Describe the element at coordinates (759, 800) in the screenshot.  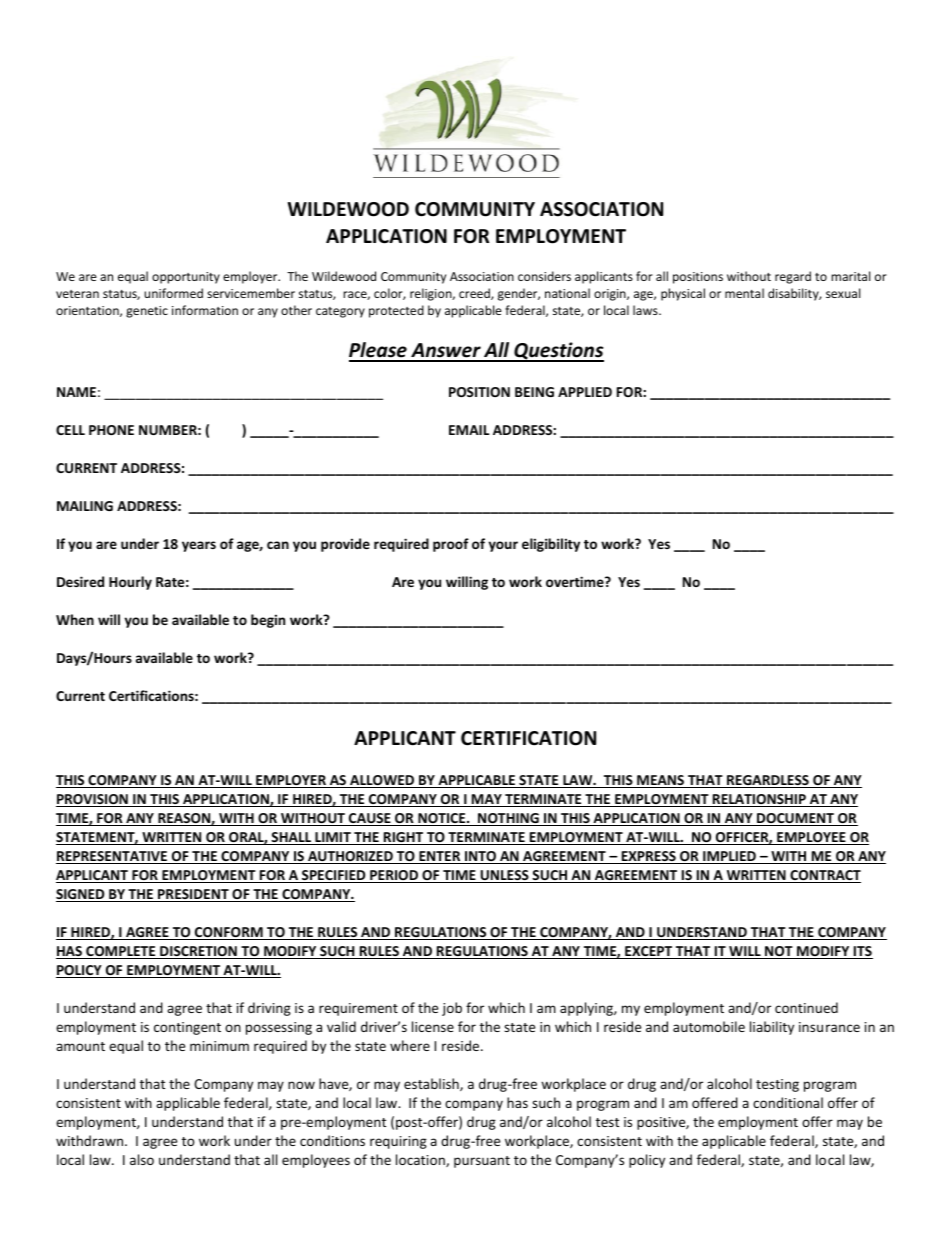
I see `RELATIONSHIP` at that location.
